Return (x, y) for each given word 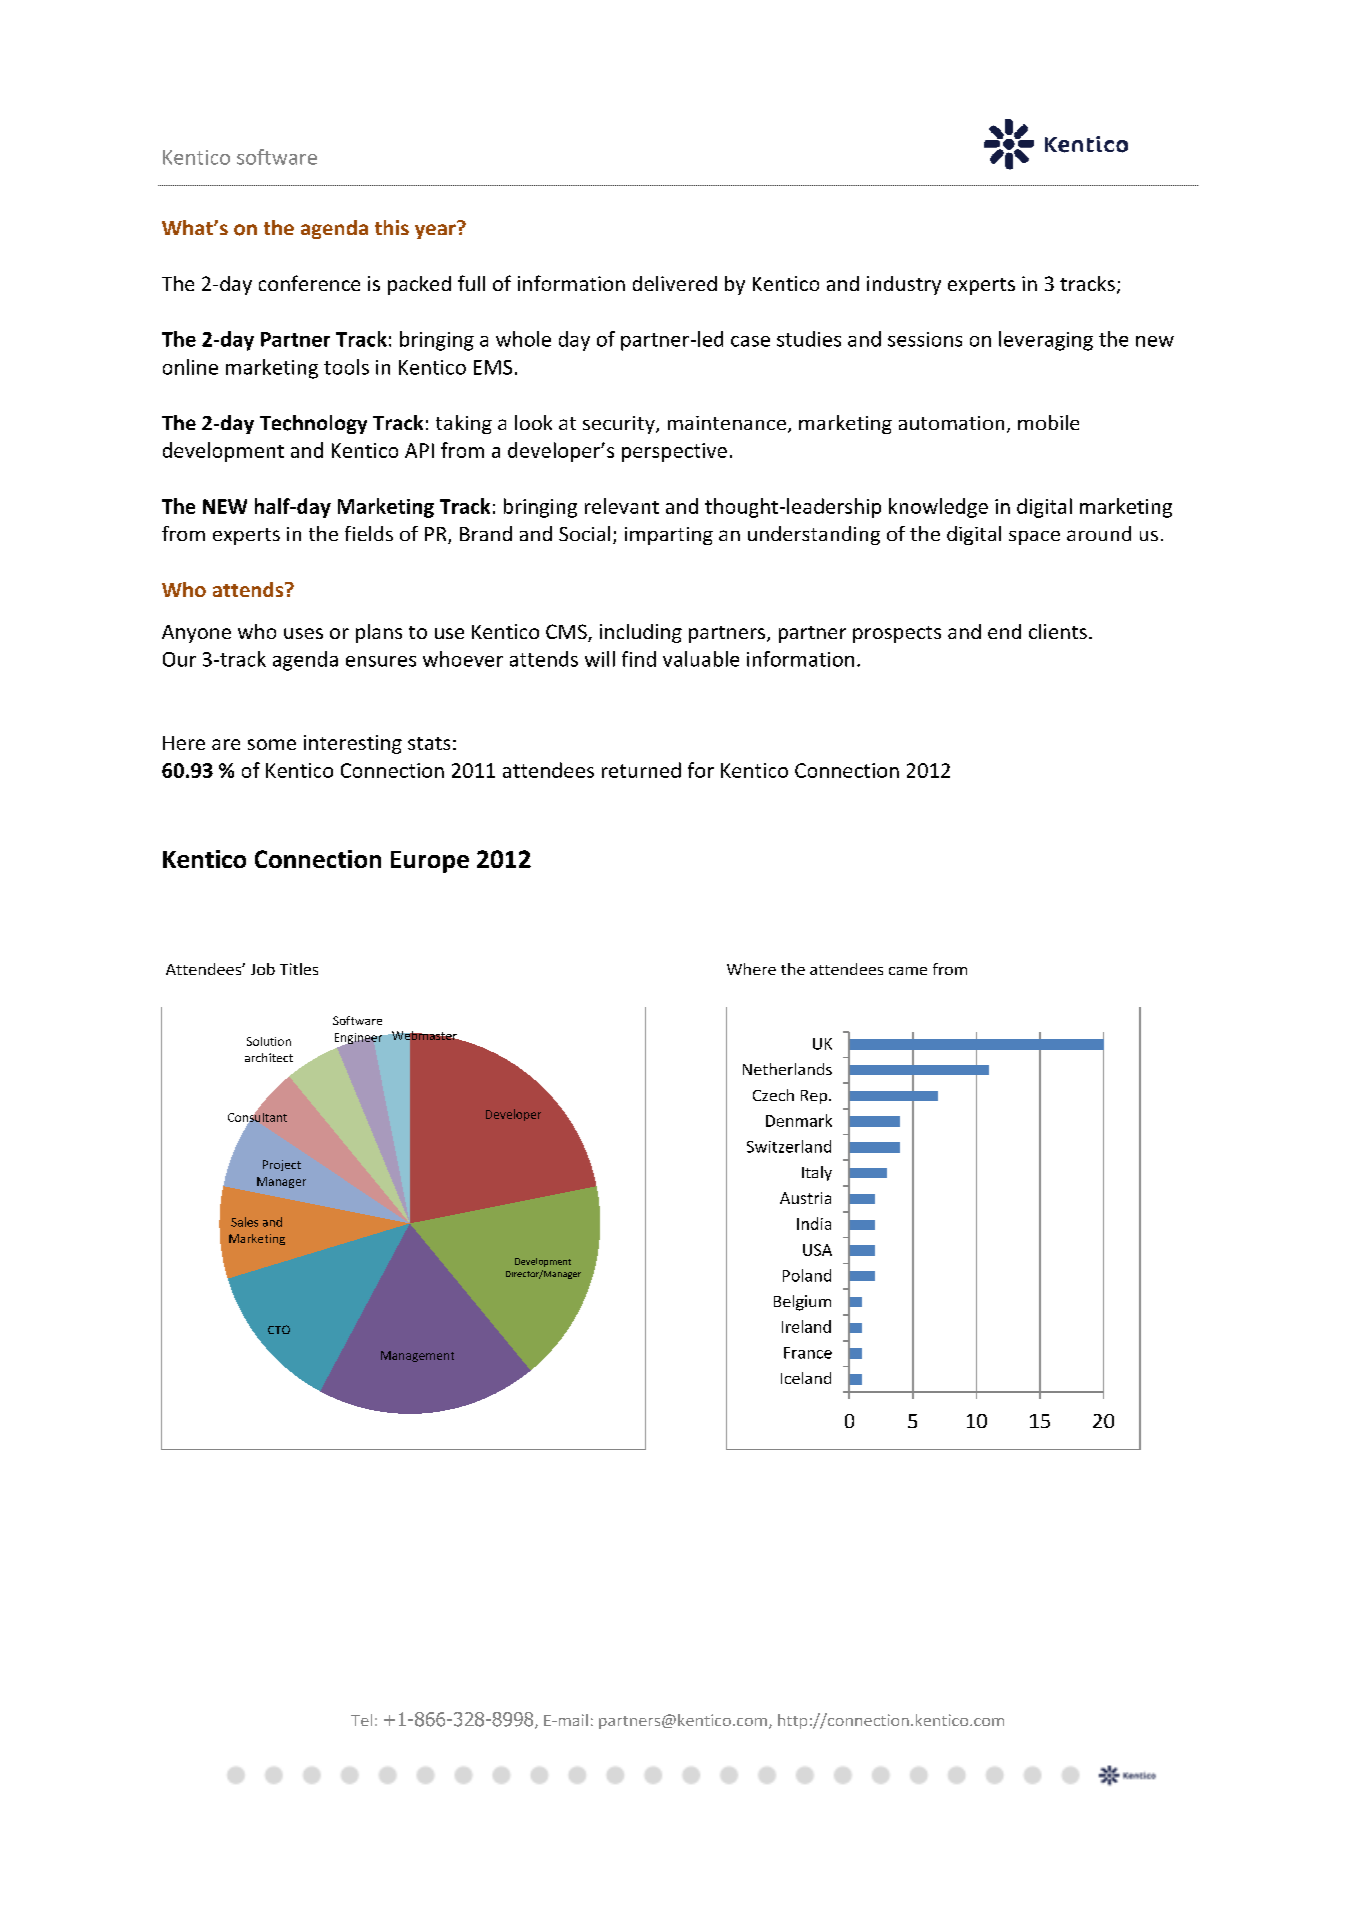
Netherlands (787, 1069)
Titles (299, 969)
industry (904, 285)
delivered (675, 283)
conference (309, 283)
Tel (361, 1720)
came (908, 971)
